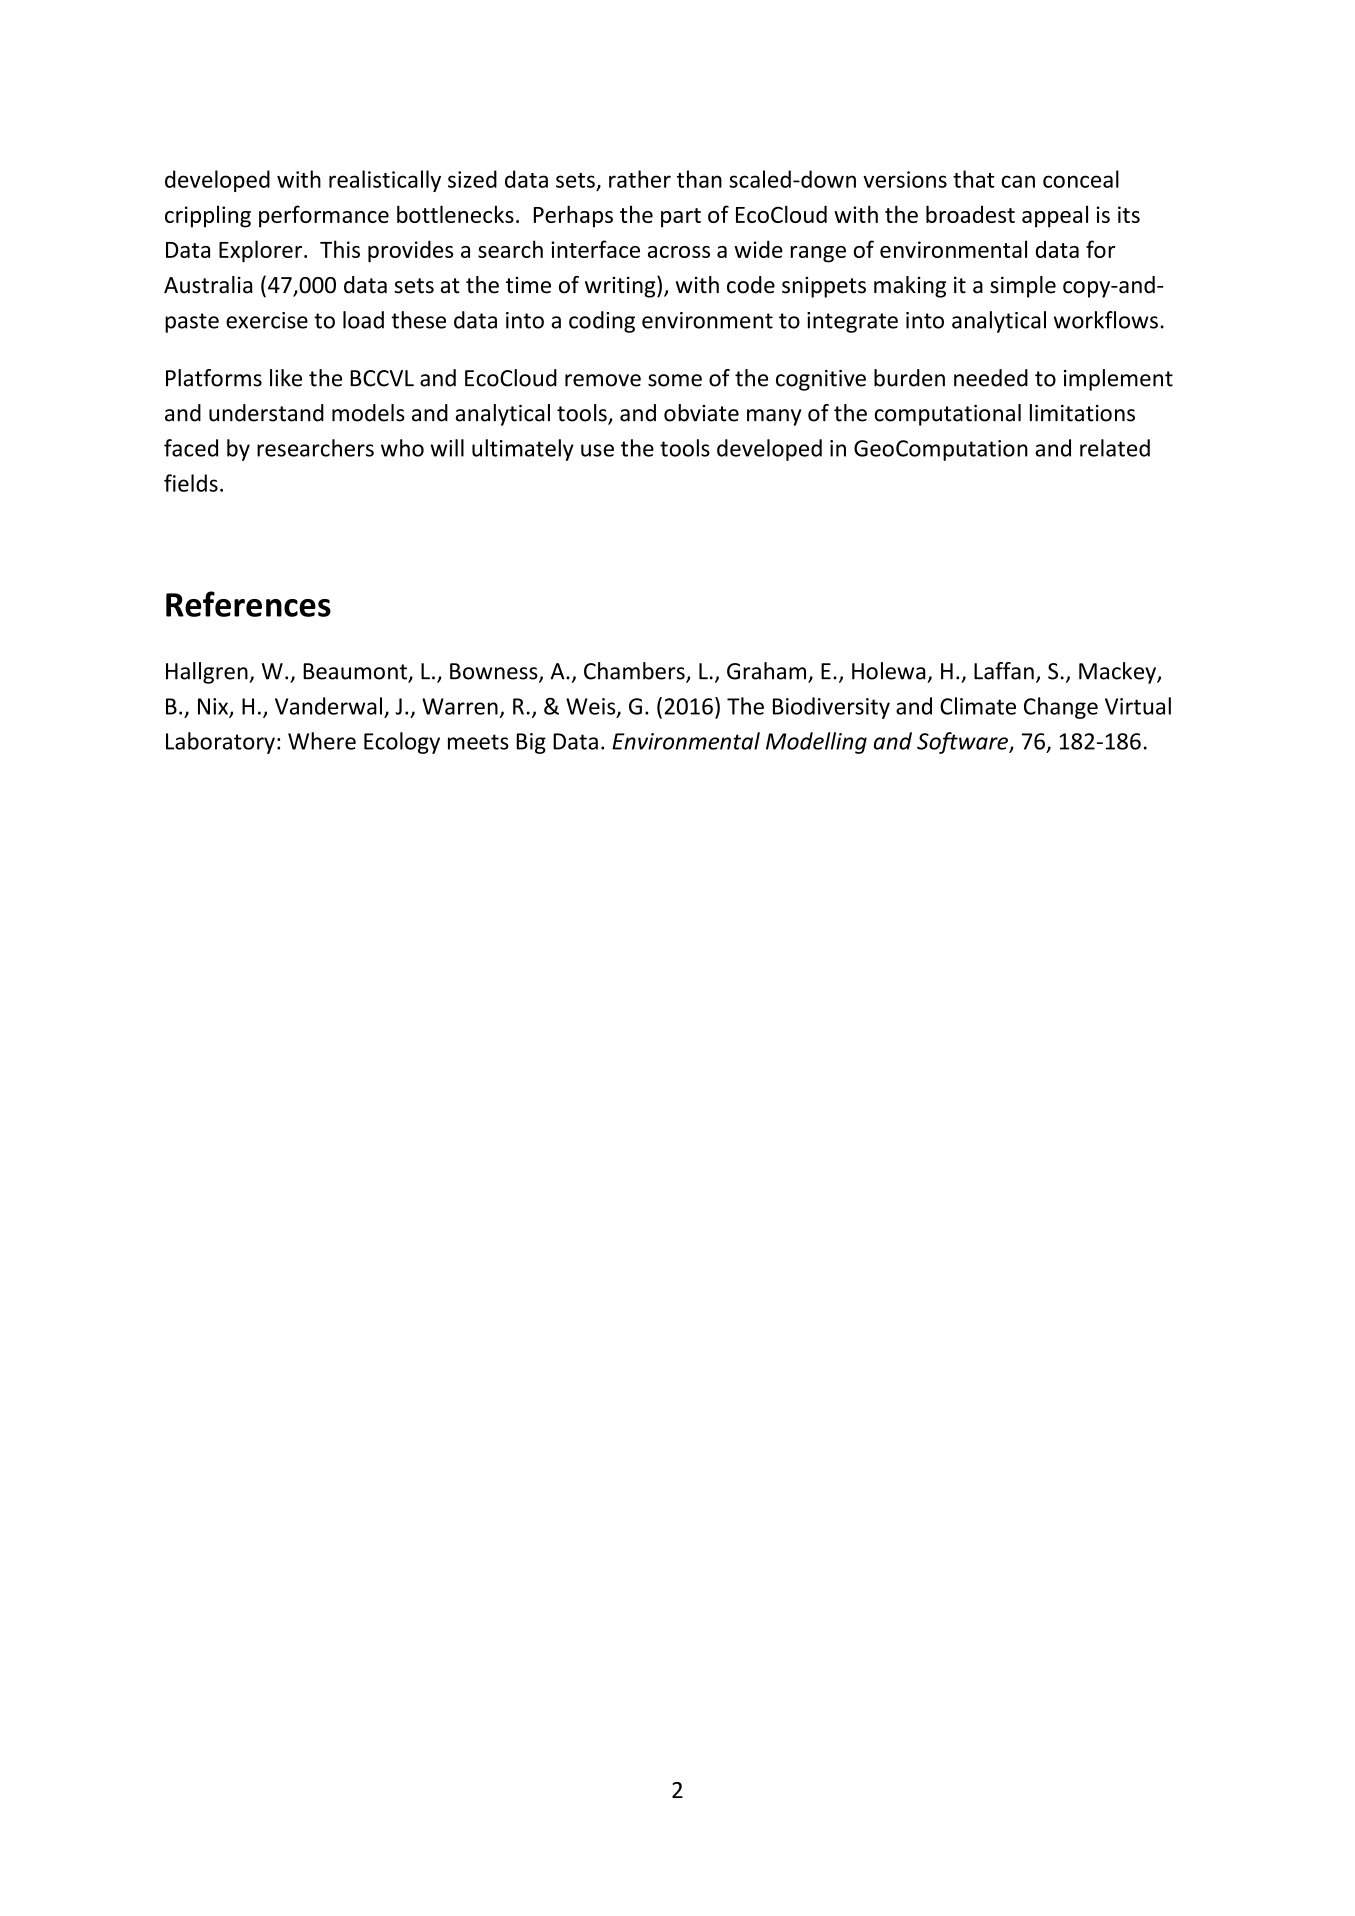  What do you see at coordinates (322, 741) in the screenshot?
I see `Where` at bounding box center [322, 741].
